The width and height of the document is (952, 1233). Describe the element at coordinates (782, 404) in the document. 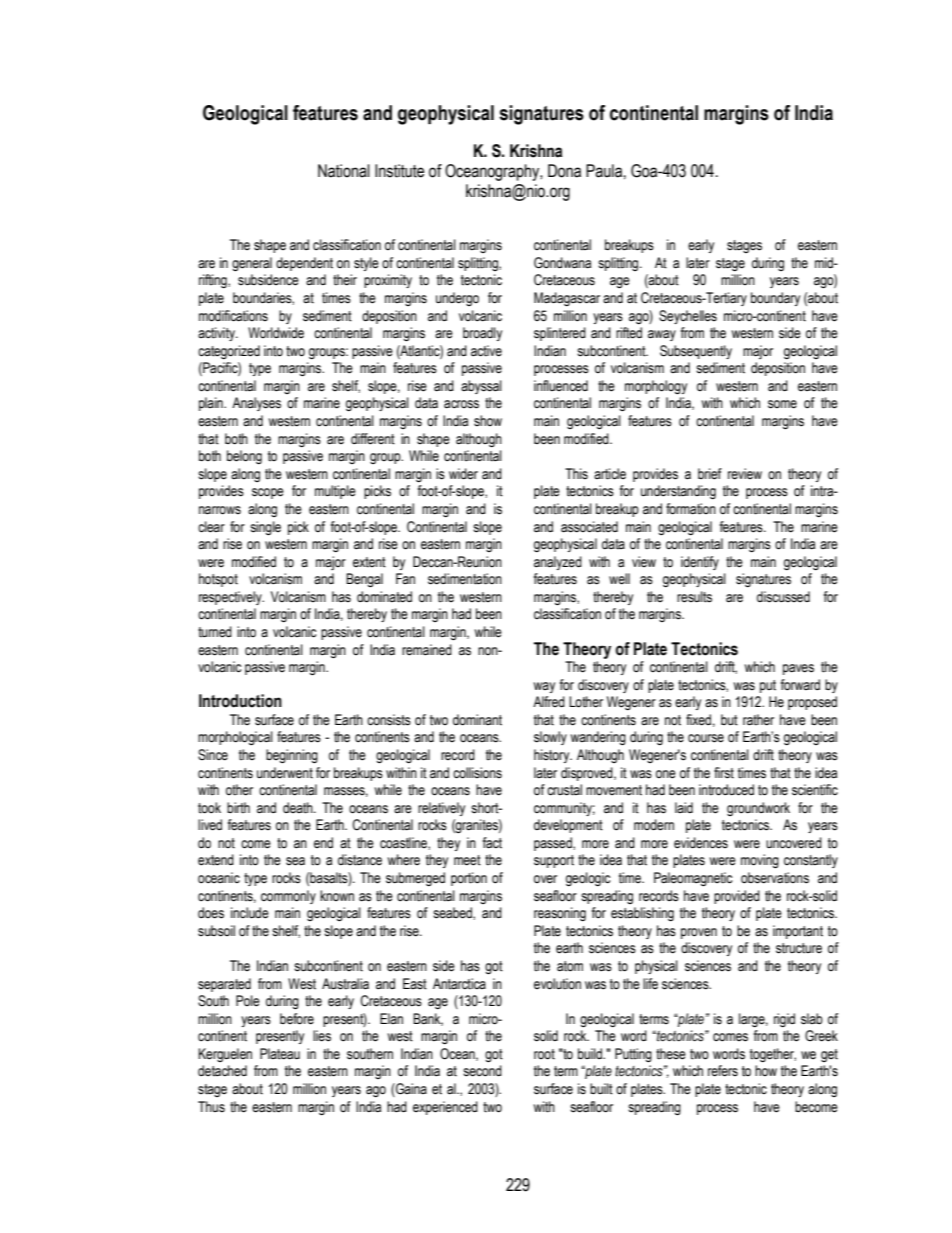

I see `some` at that location.
